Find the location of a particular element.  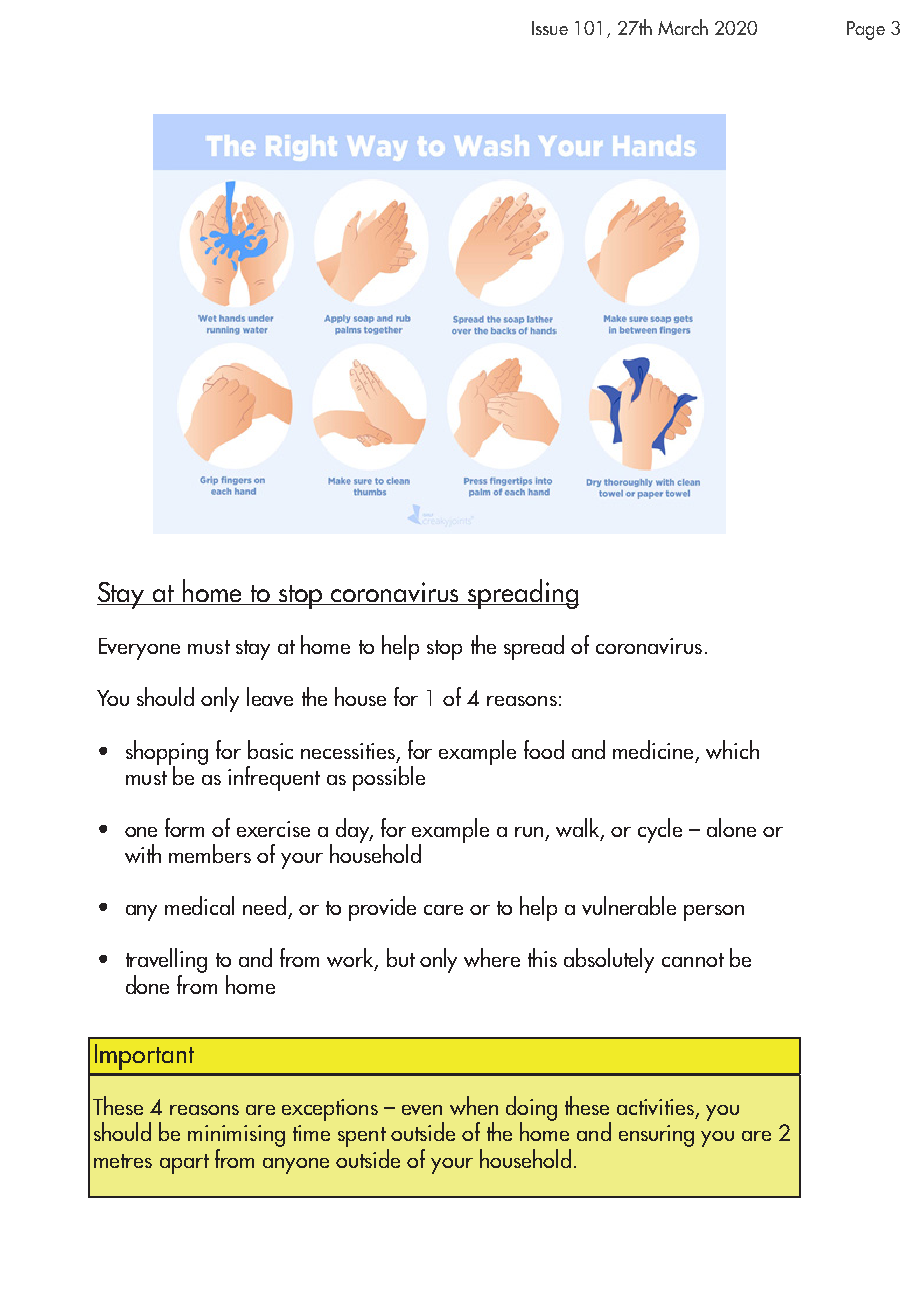

when is located at coordinates (474, 1105).
